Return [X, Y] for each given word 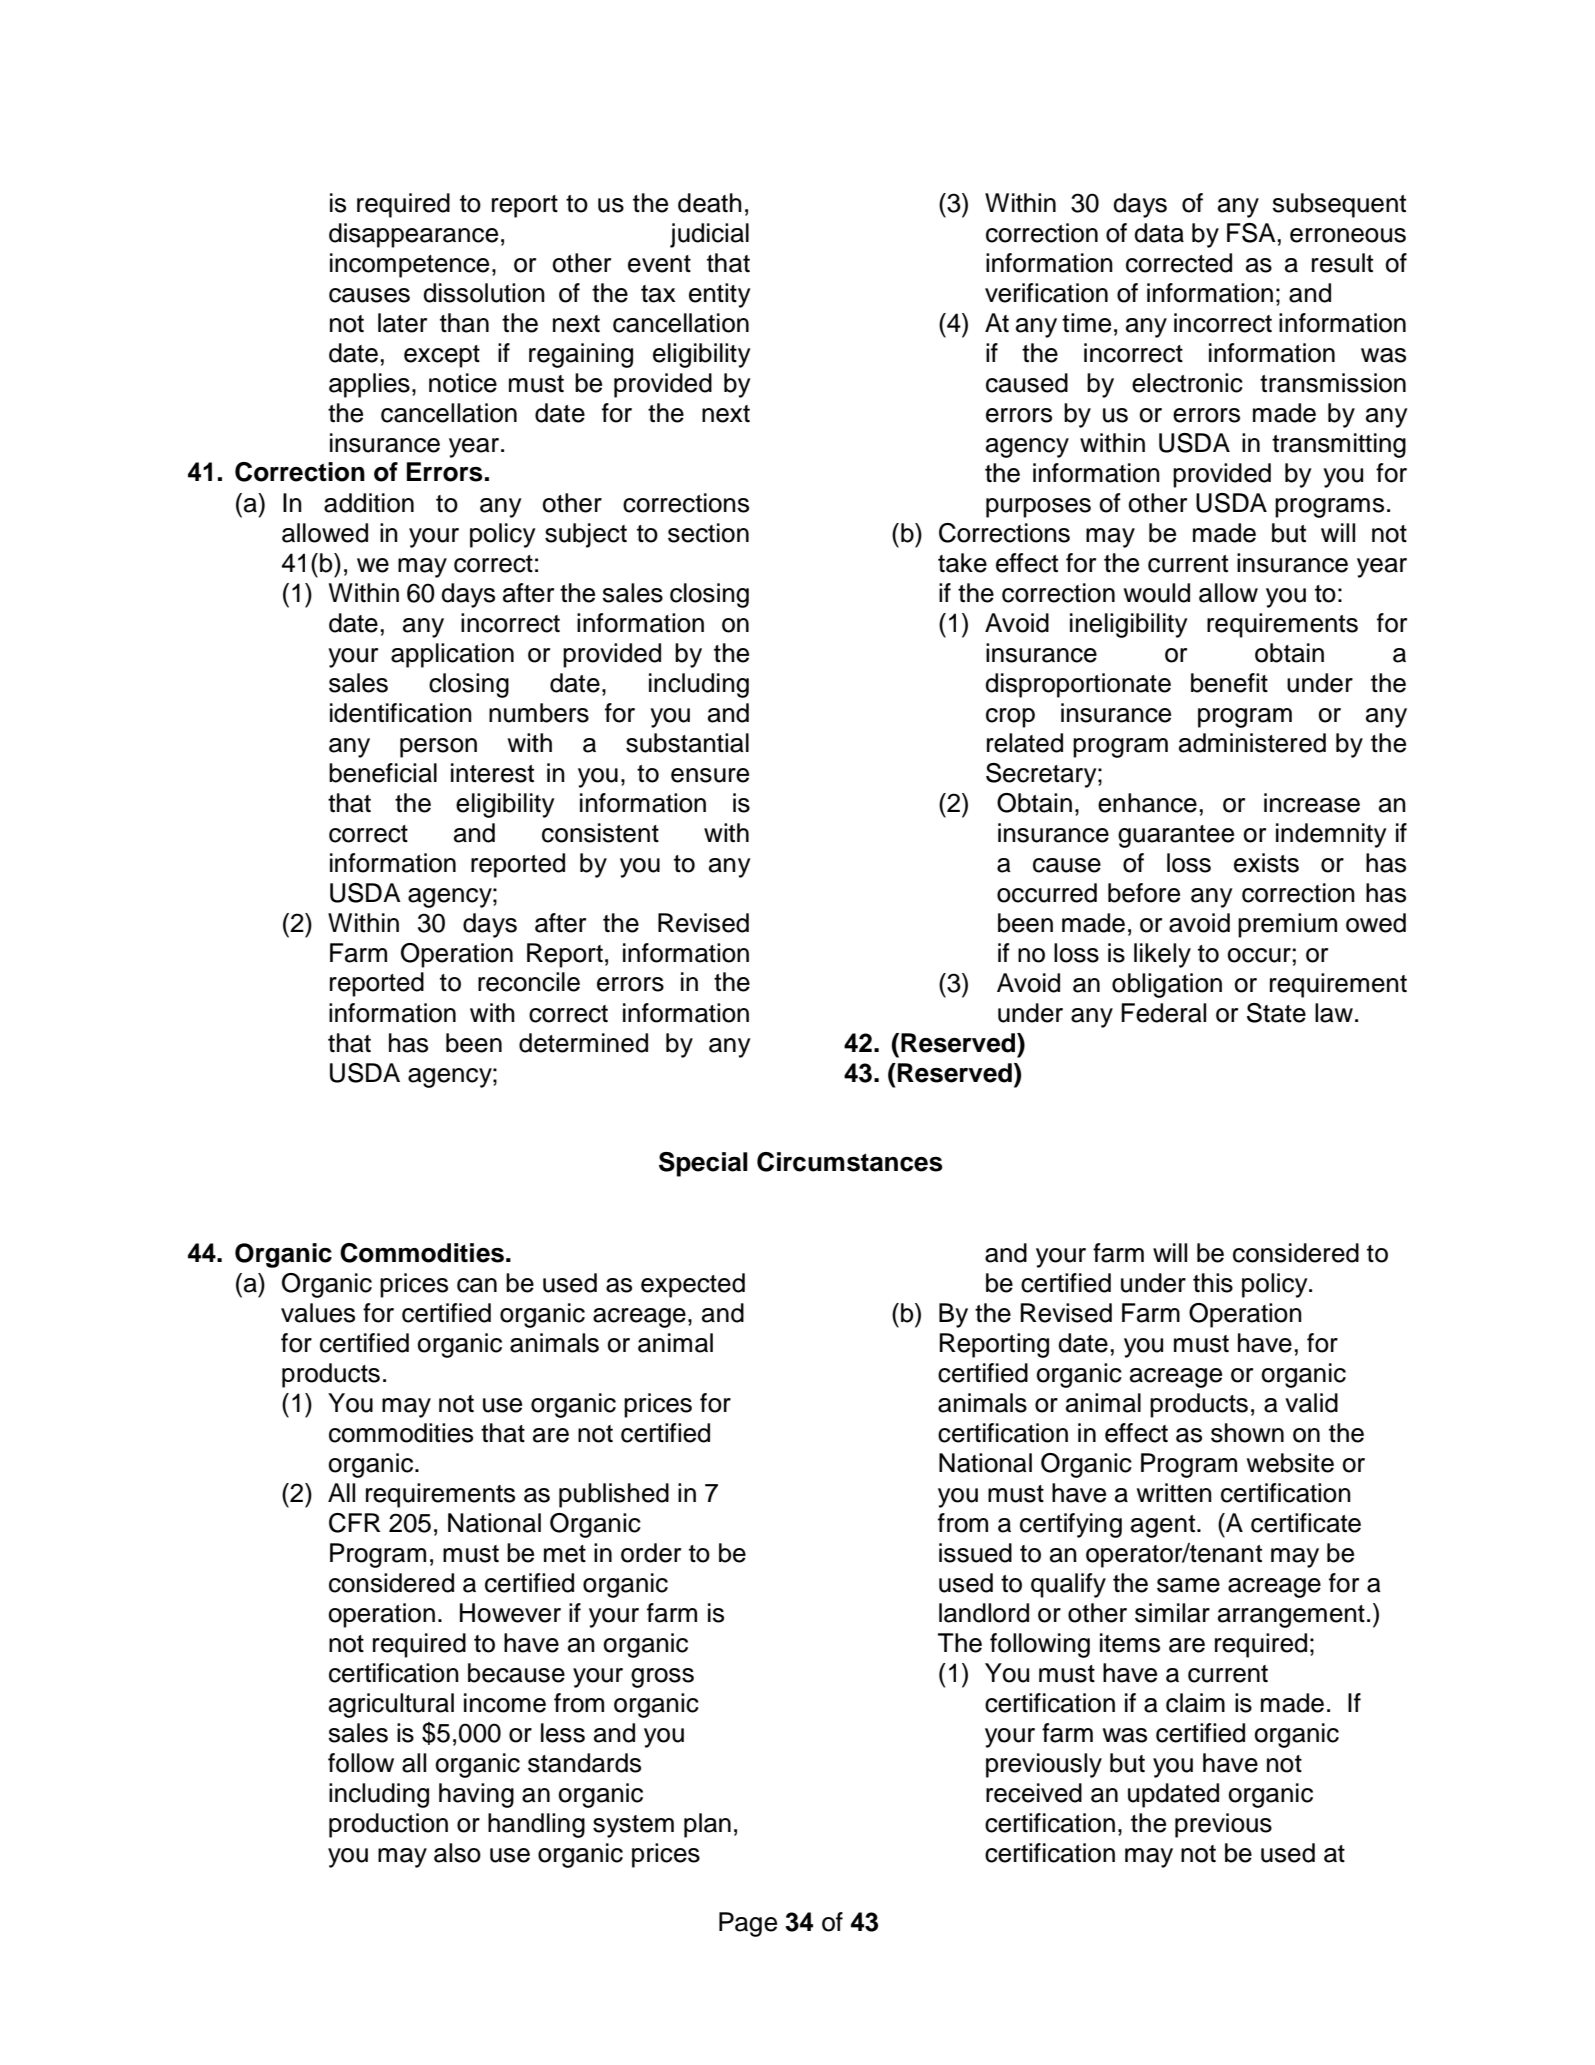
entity [719, 295]
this [1213, 1283]
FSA [1251, 233]
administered [1252, 743]
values [318, 1313]
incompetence [409, 265]
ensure [710, 775]
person [438, 748]
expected [693, 1285]
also [457, 1853]
